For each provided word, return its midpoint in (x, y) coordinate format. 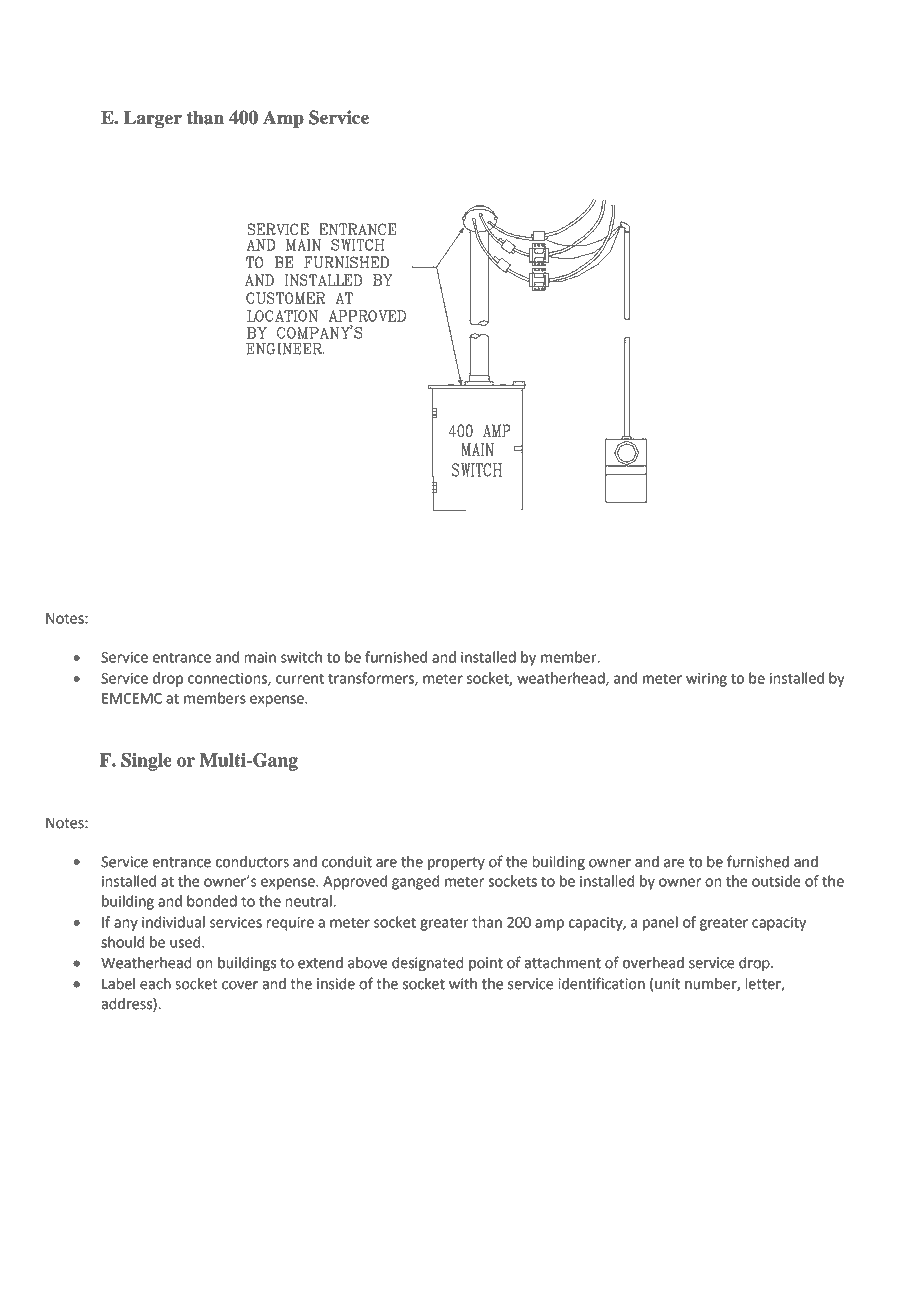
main (260, 657)
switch (301, 657)
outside (776, 881)
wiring (706, 680)
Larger (153, 119)
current (300, 678)
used (186, 942)
